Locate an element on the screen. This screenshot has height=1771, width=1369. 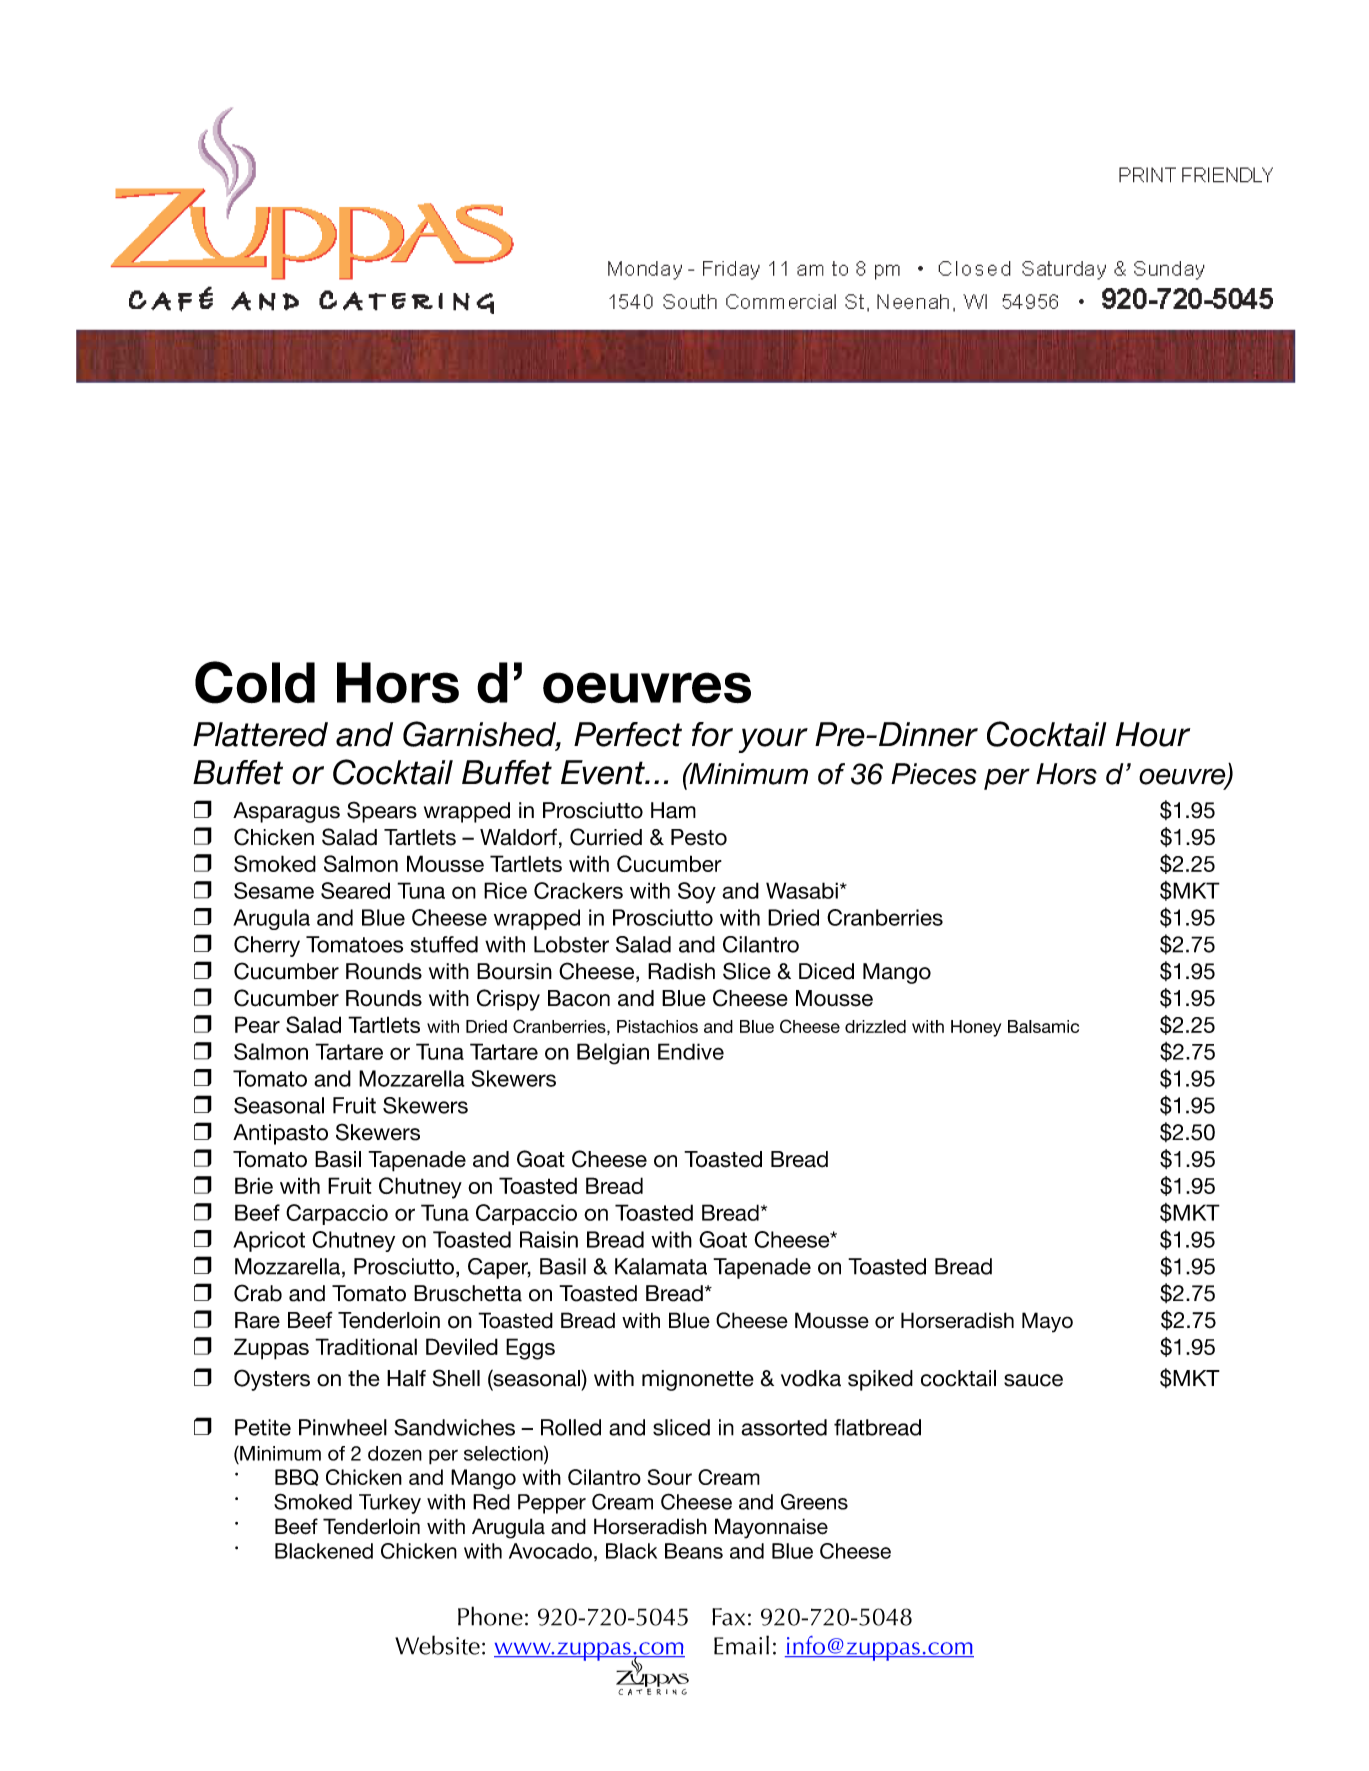
Hour is located at coordinates (1153, 734).
